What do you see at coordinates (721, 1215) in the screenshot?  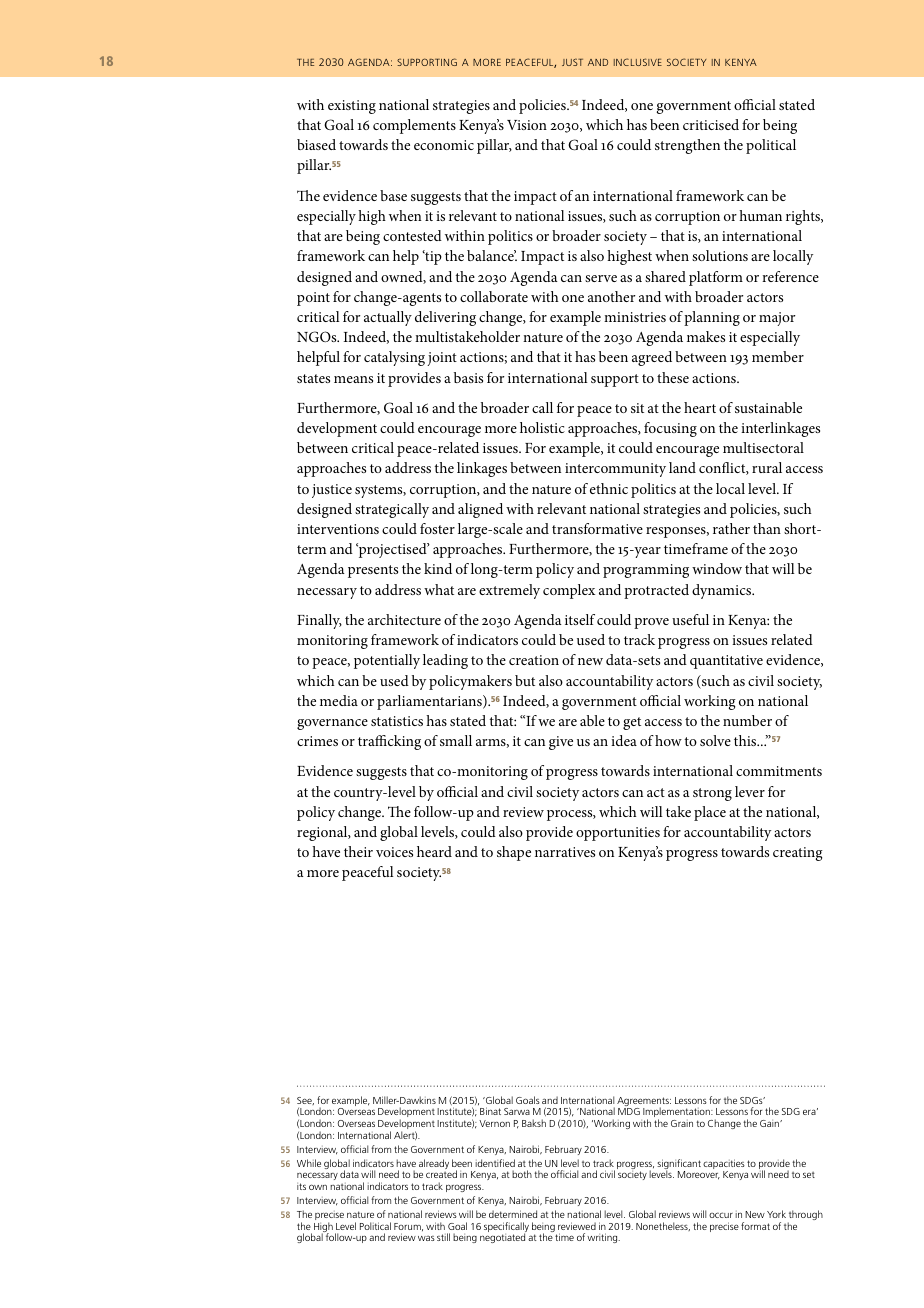 I see `occur` at bounding box center [721, 1215].
